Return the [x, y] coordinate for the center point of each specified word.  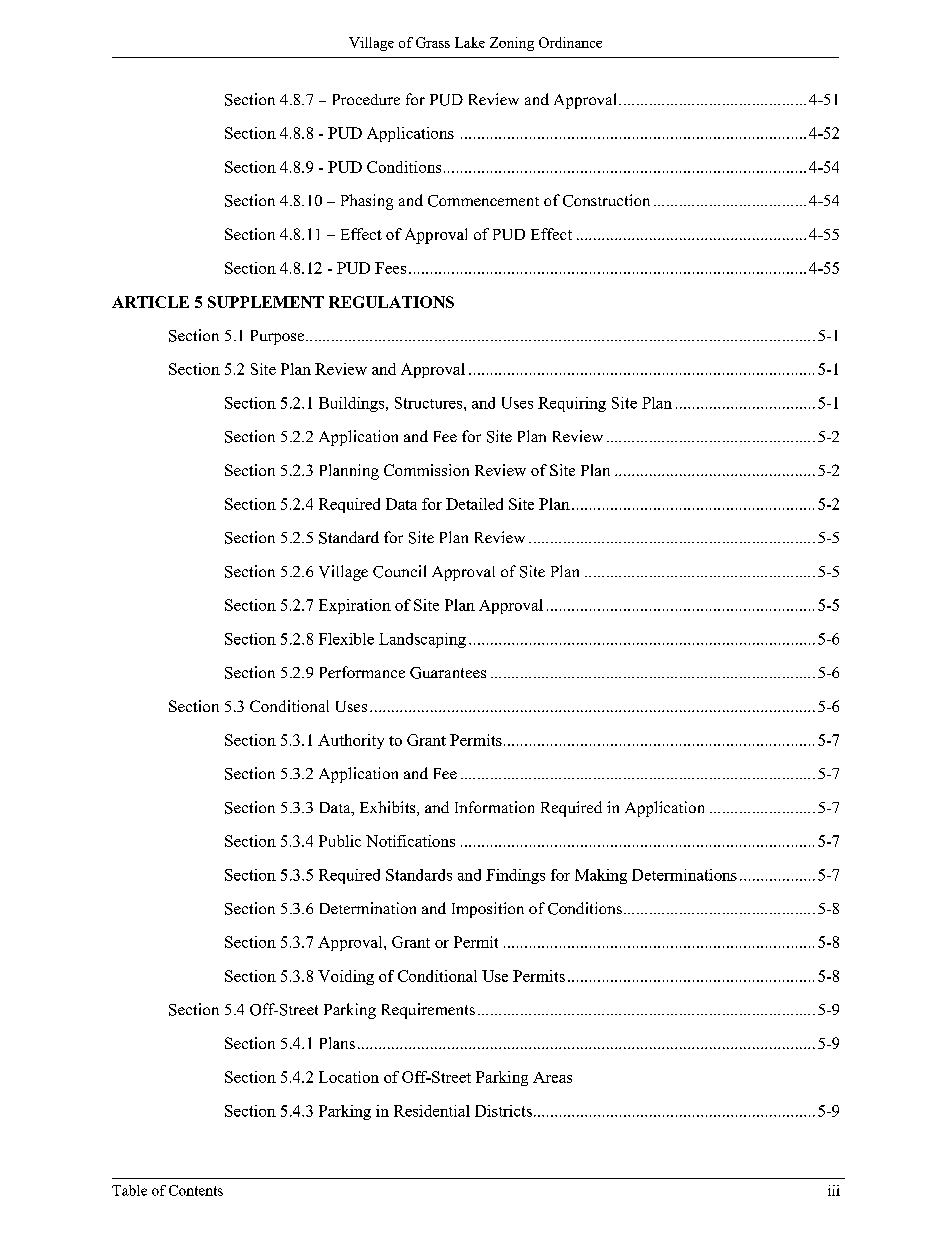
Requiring [572, 404]
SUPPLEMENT [266, 302]
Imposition [488, 910]
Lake [470, 42]
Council [399, 571]
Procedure [366, 99]
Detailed [474, 504]
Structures [430, 403]
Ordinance [570, 42]
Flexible [346, 639]
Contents [196, 1190]
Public [340, 841]
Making [601, 876]
